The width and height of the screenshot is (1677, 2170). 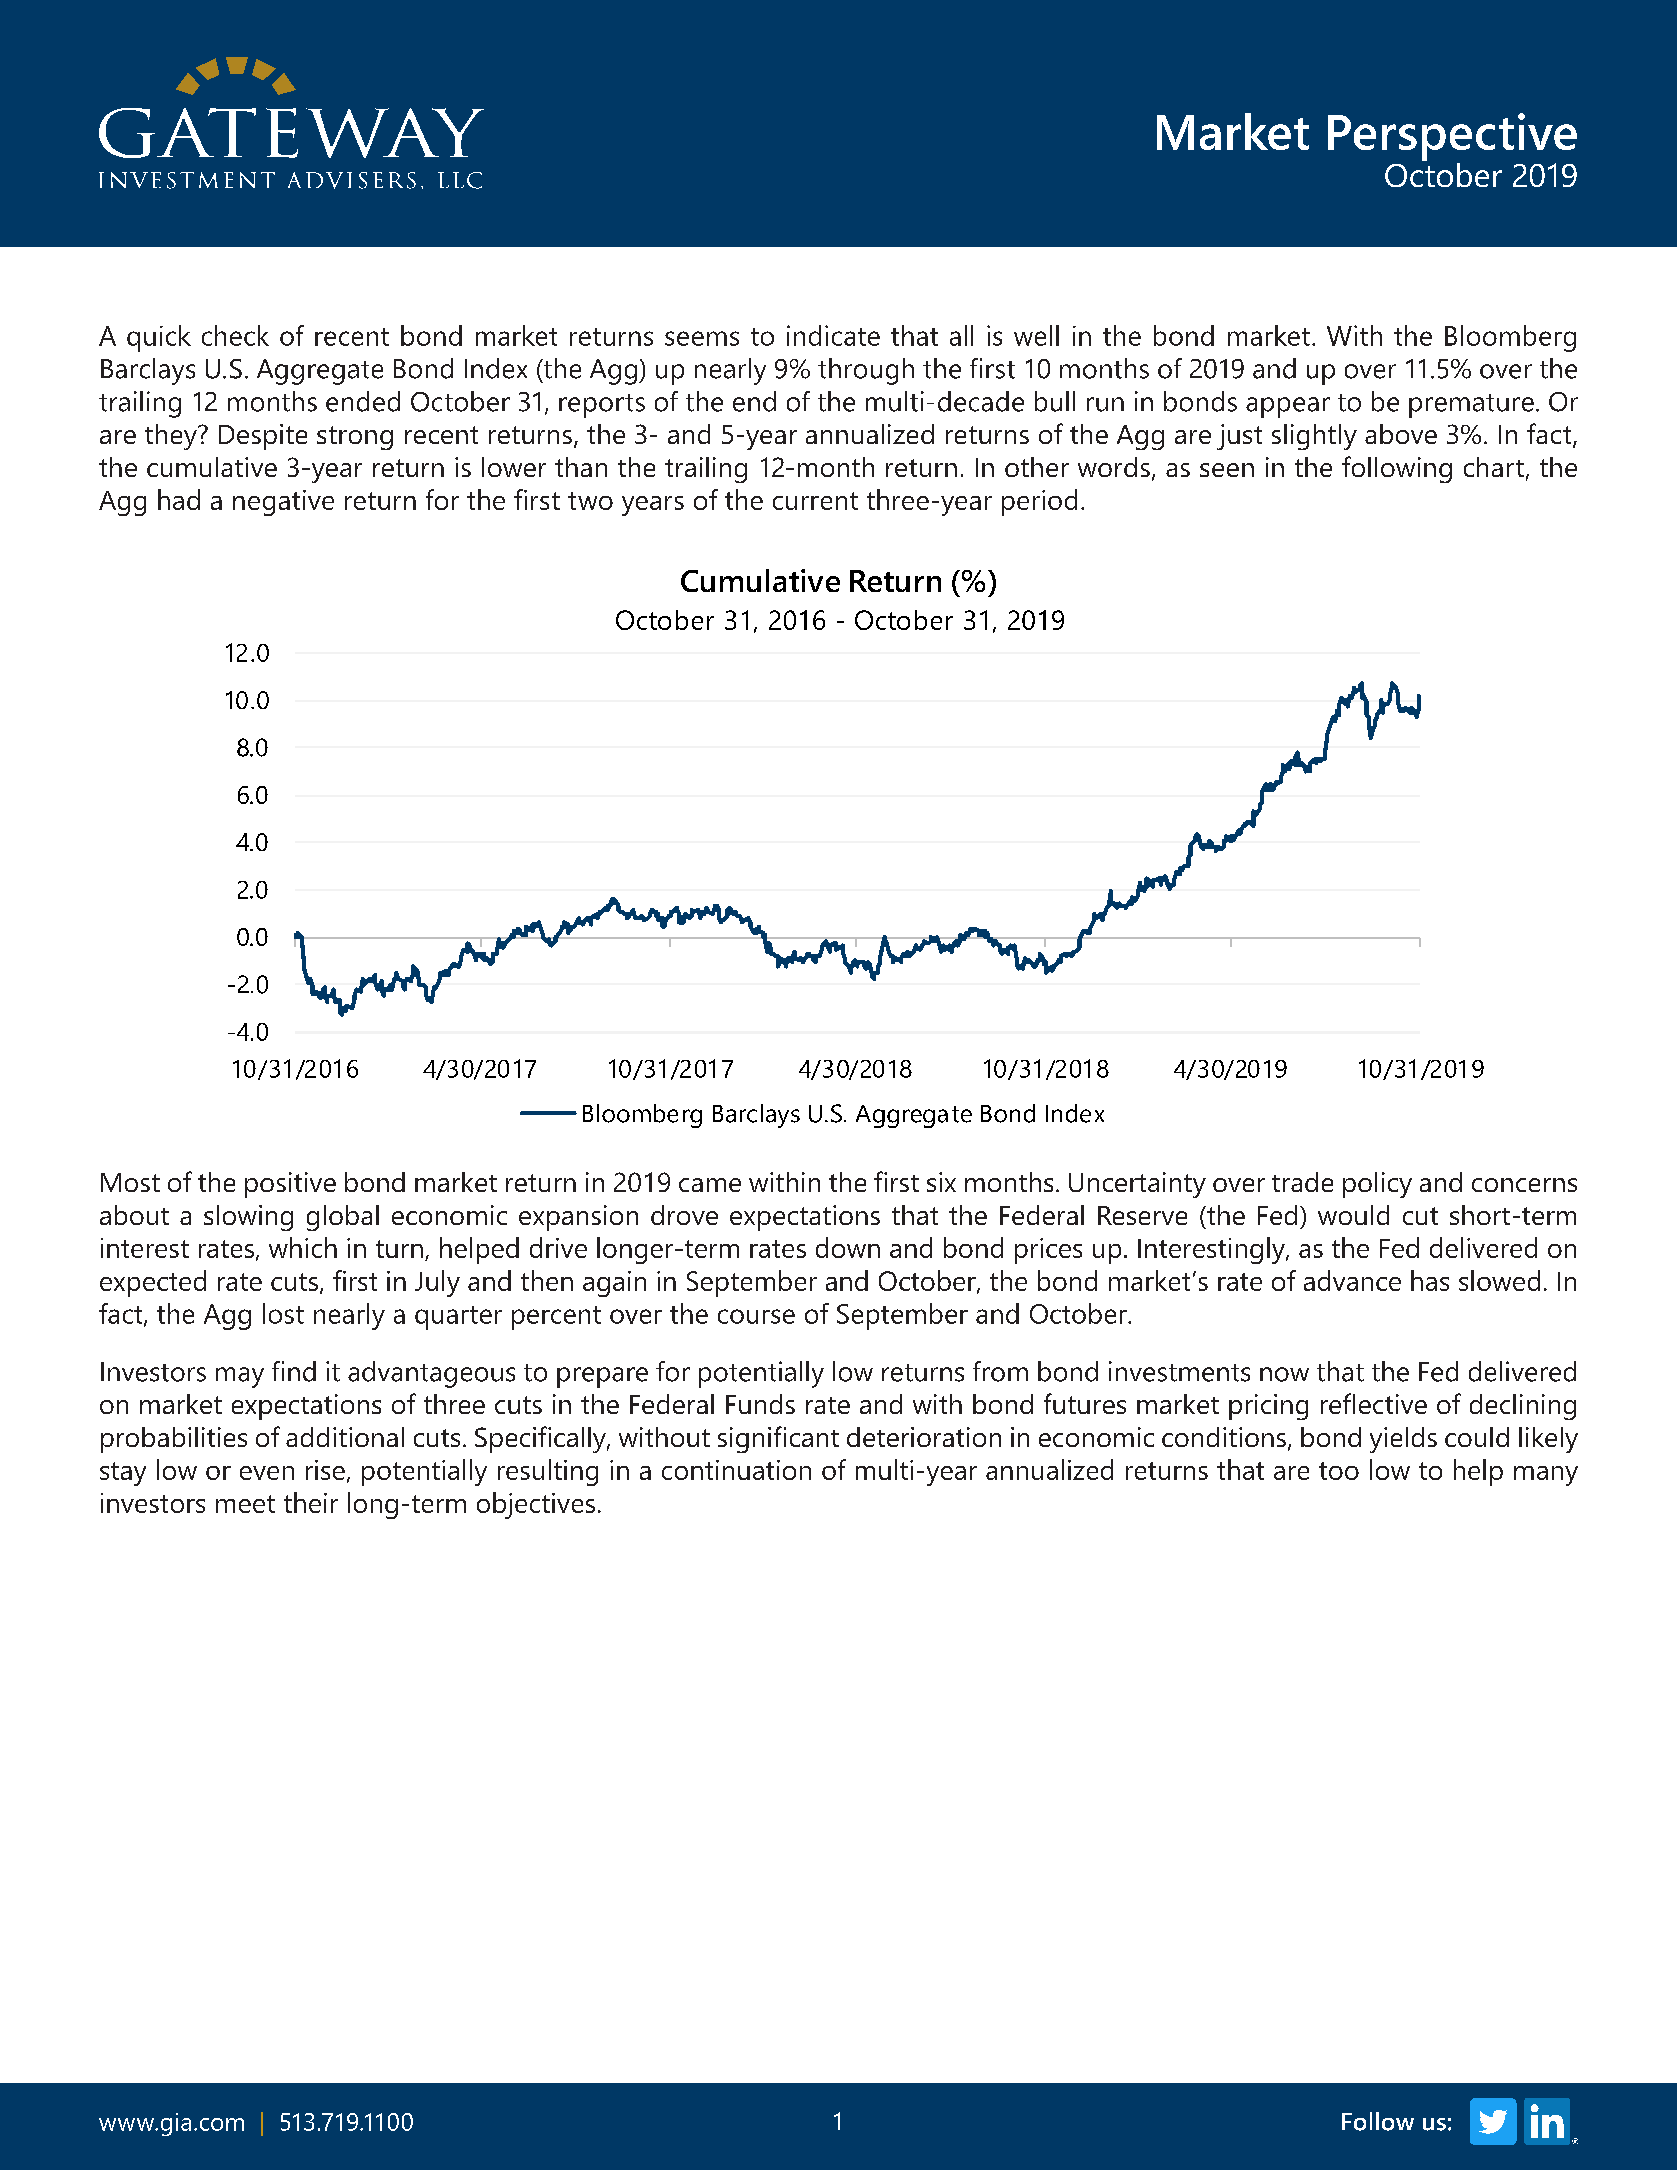 I want to click on significant, so click(x=778, y=1439).
